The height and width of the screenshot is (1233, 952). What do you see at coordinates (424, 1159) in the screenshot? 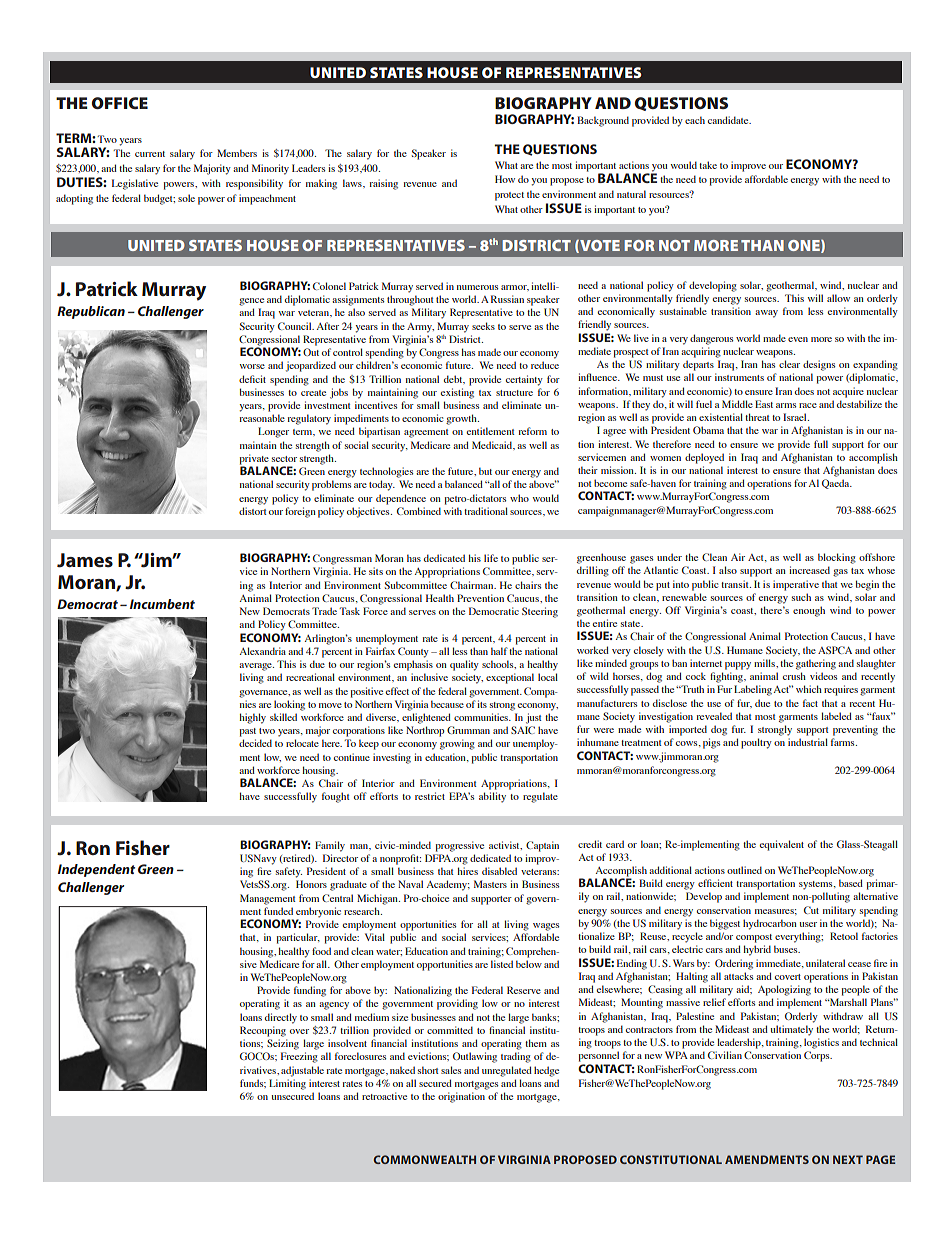
I see `COMMONWEALTH` at bounding box center [424, 1159].
